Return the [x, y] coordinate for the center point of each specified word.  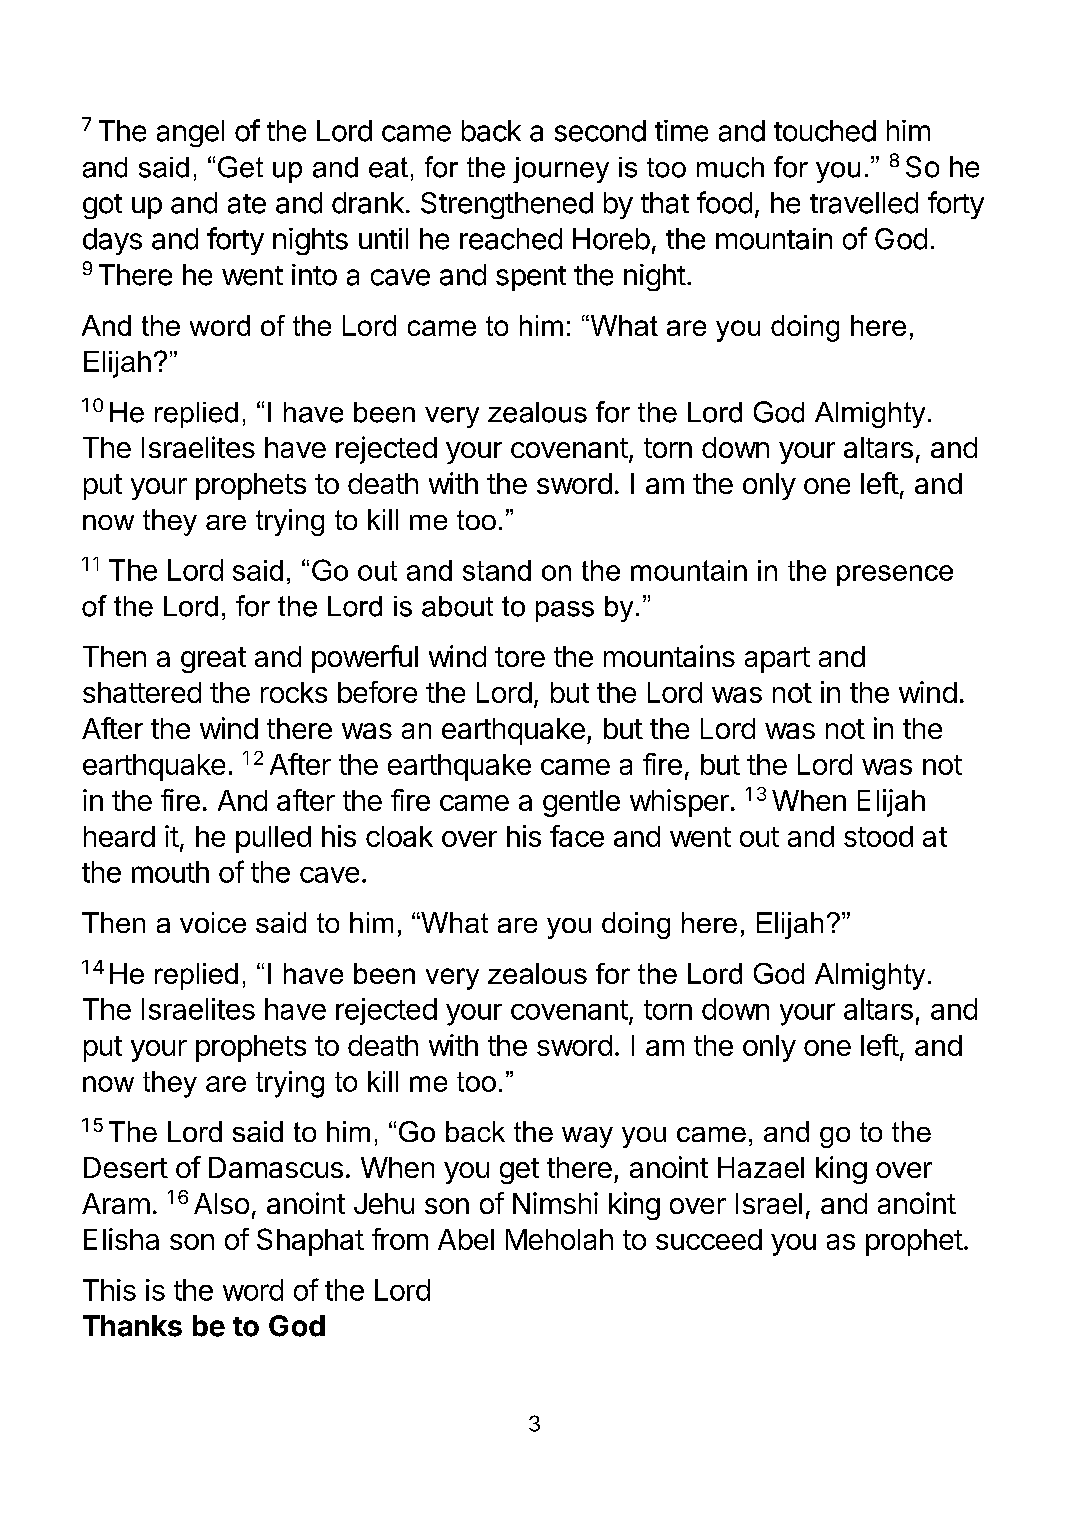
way [587, 1137]
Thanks [132, 1326]
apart [777, 660]
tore [520, 657]
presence [895, 575]
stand [497, 570]
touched [825, 131]
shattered [142, 692]
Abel [466, 1239]
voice [213, 922]
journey [561, 170]
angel [190, 133]
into [314, 275]
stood [878, 836]
